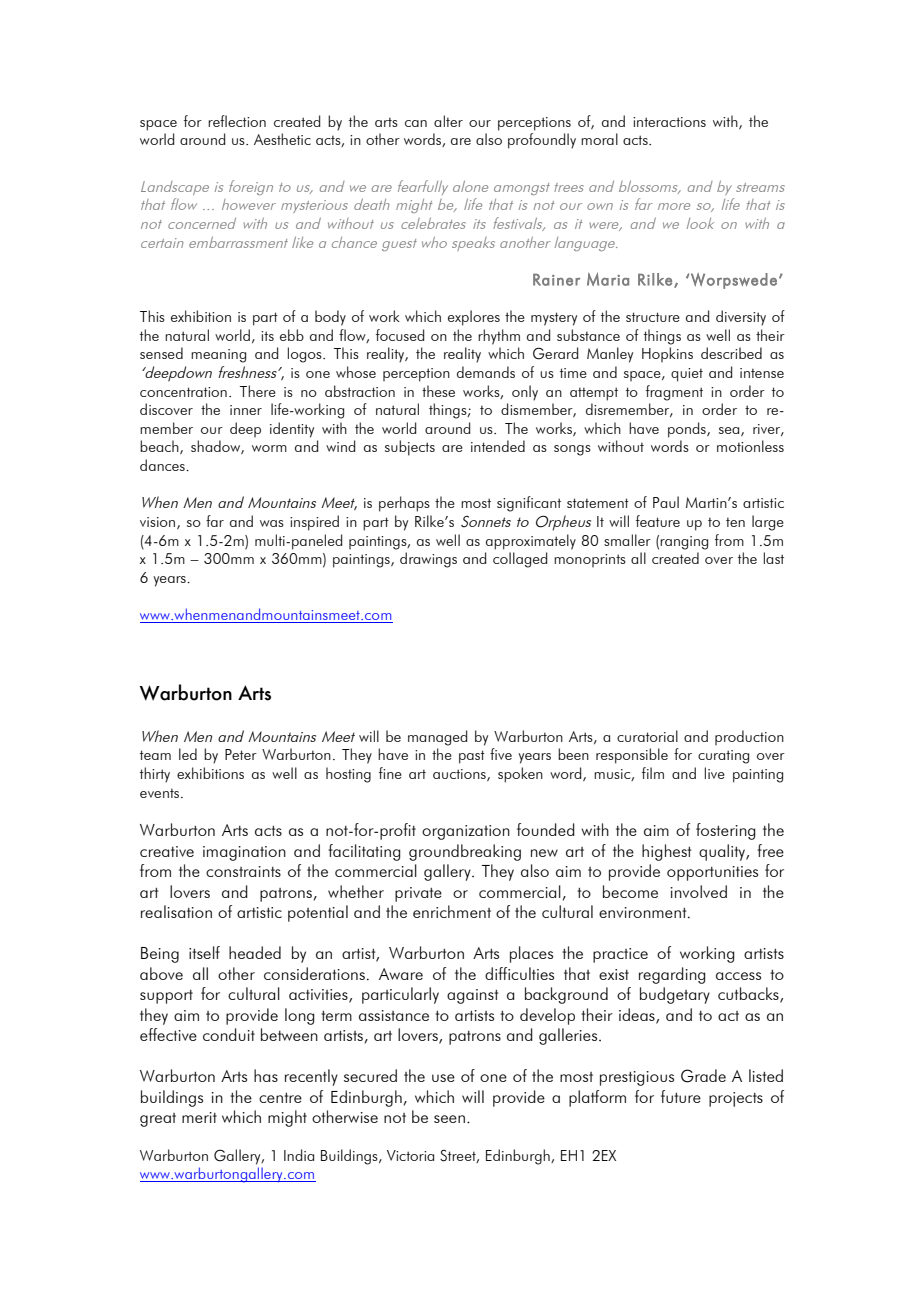 The image size is (924, 1308). Describe the element at coordinates (241, 754) in the screenshot. I see `Peter` at that location.
